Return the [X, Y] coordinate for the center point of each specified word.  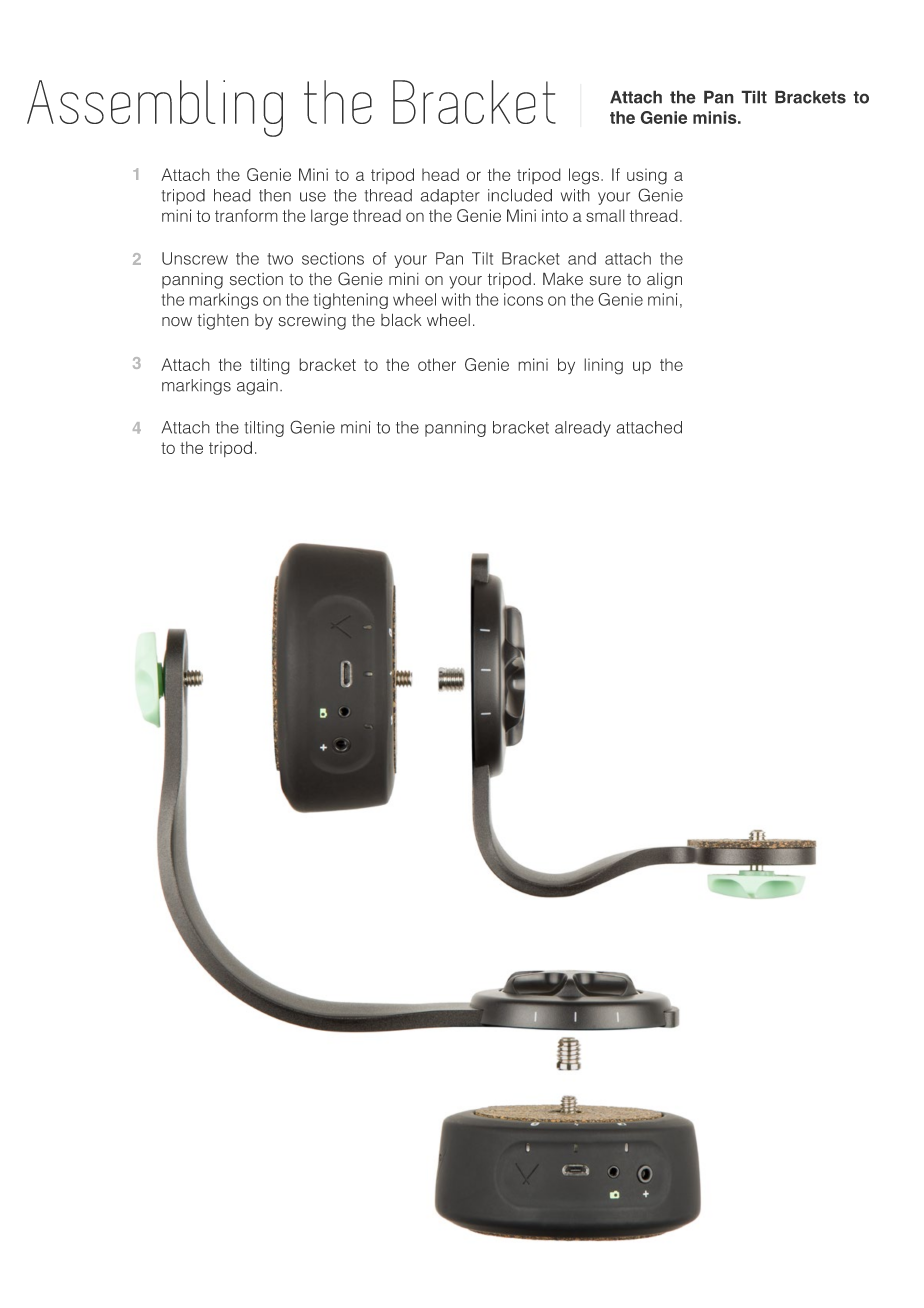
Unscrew [195, 258]
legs [585, 176]
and [582, 258]
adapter [450, 197]
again [257, 387]
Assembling [155, 108]
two [280, 259]
